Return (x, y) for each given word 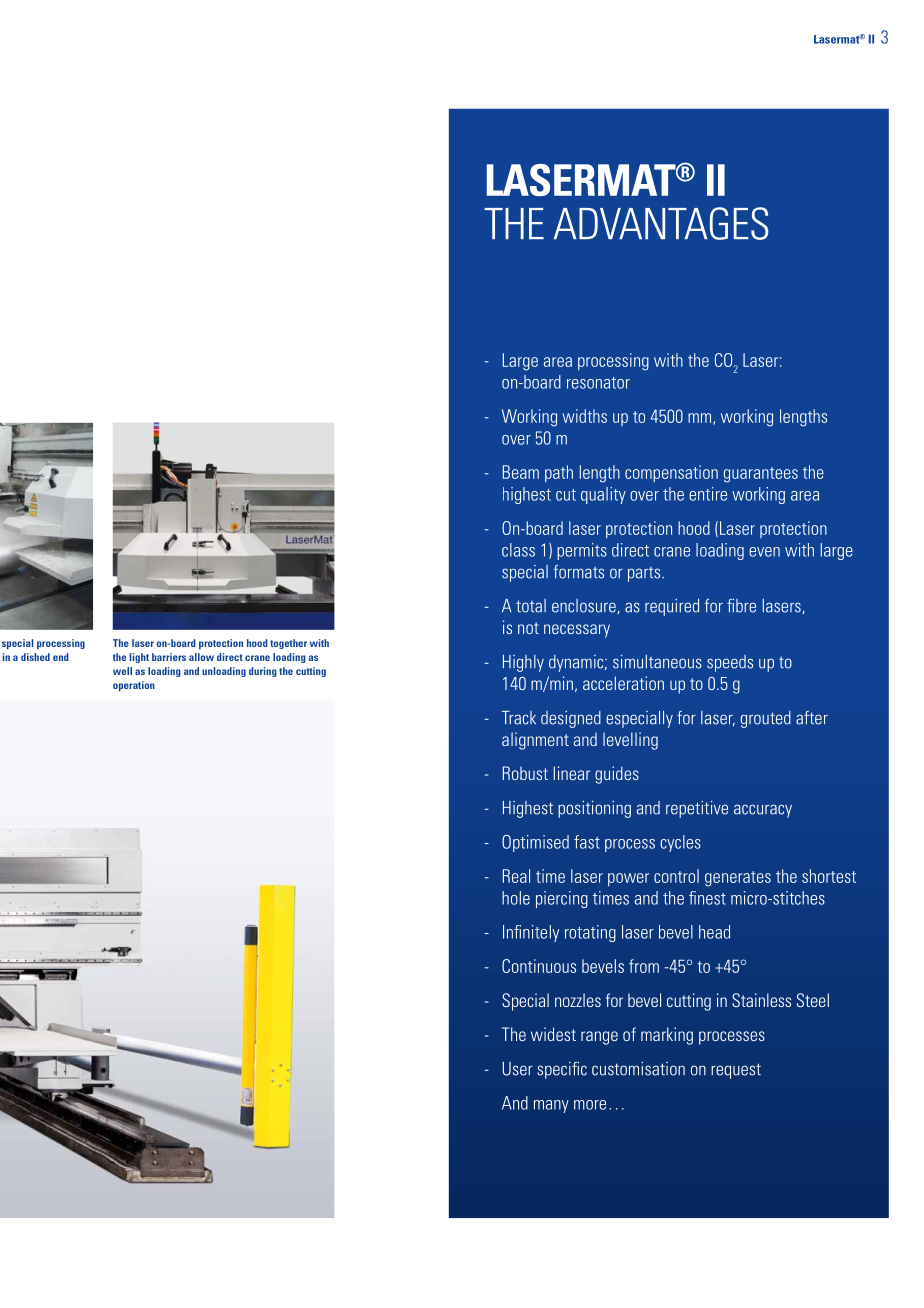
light (139, 658)
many (551, 1106)
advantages (661, 223)
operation (134, 686)
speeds (730, 663)
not (528, 628)
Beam (521, 472)
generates (738, 879)
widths (584, 416)
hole (516, 898)
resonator (598, 383)
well (122, 671)
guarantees (761, 475)
